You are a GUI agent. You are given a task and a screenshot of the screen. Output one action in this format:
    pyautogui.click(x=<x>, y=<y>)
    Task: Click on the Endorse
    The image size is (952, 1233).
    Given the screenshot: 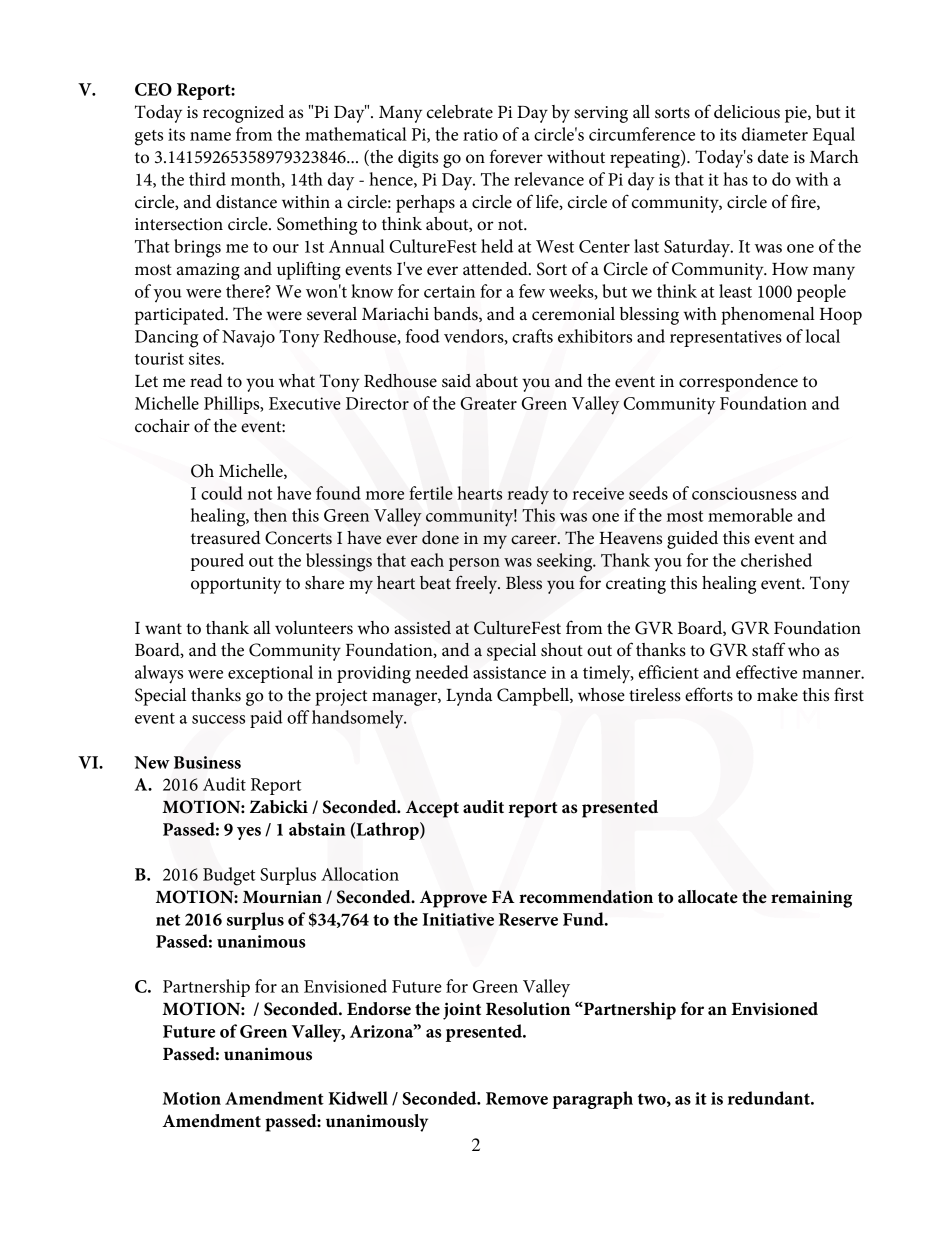 What is the action you would take?
    pyautogui.click(x=379, y=1009)
